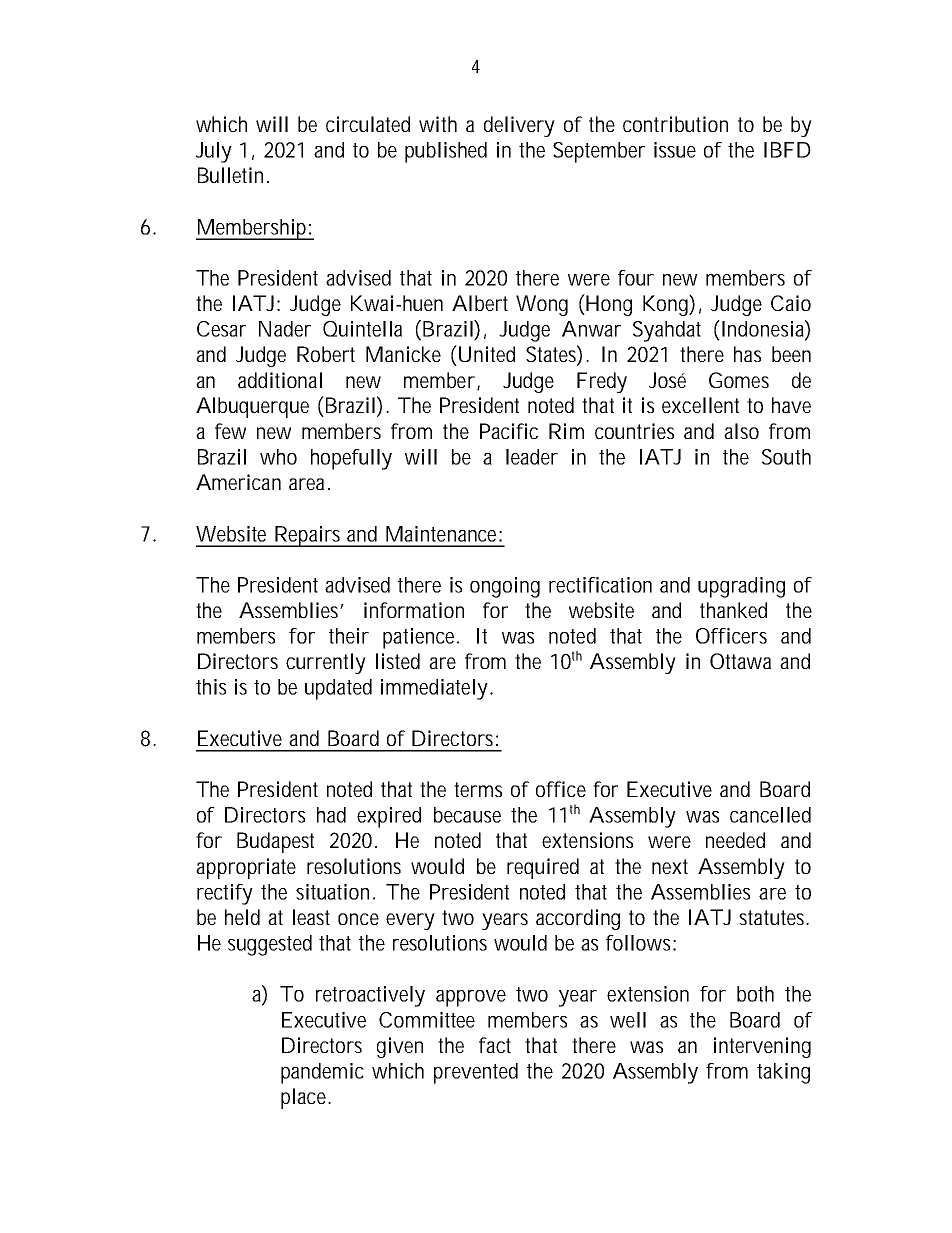  Describe the element at coordinates (478, 789) in the document. I see `terms` at that location.
